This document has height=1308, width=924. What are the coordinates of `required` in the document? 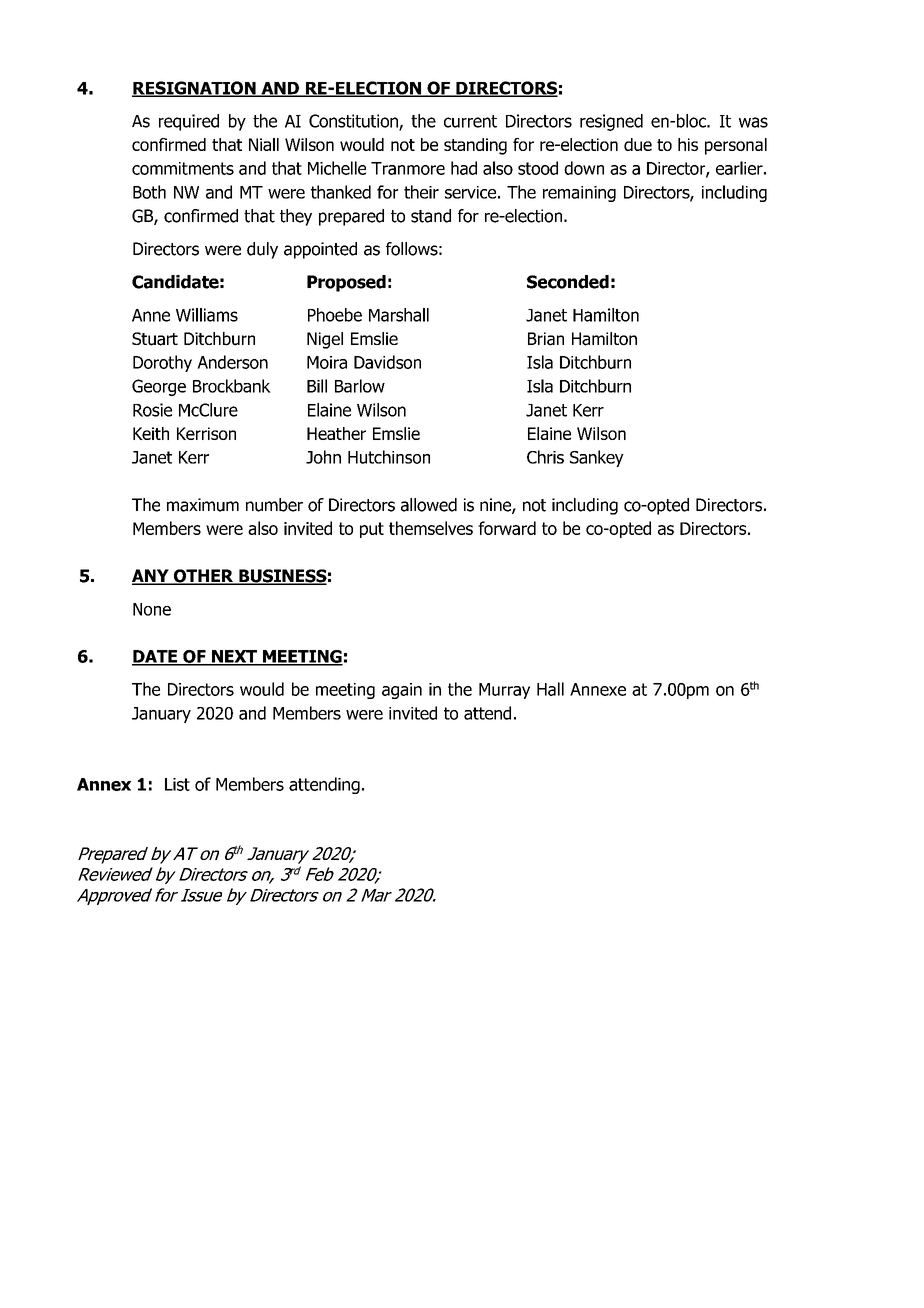 It's located at (189, 122).
